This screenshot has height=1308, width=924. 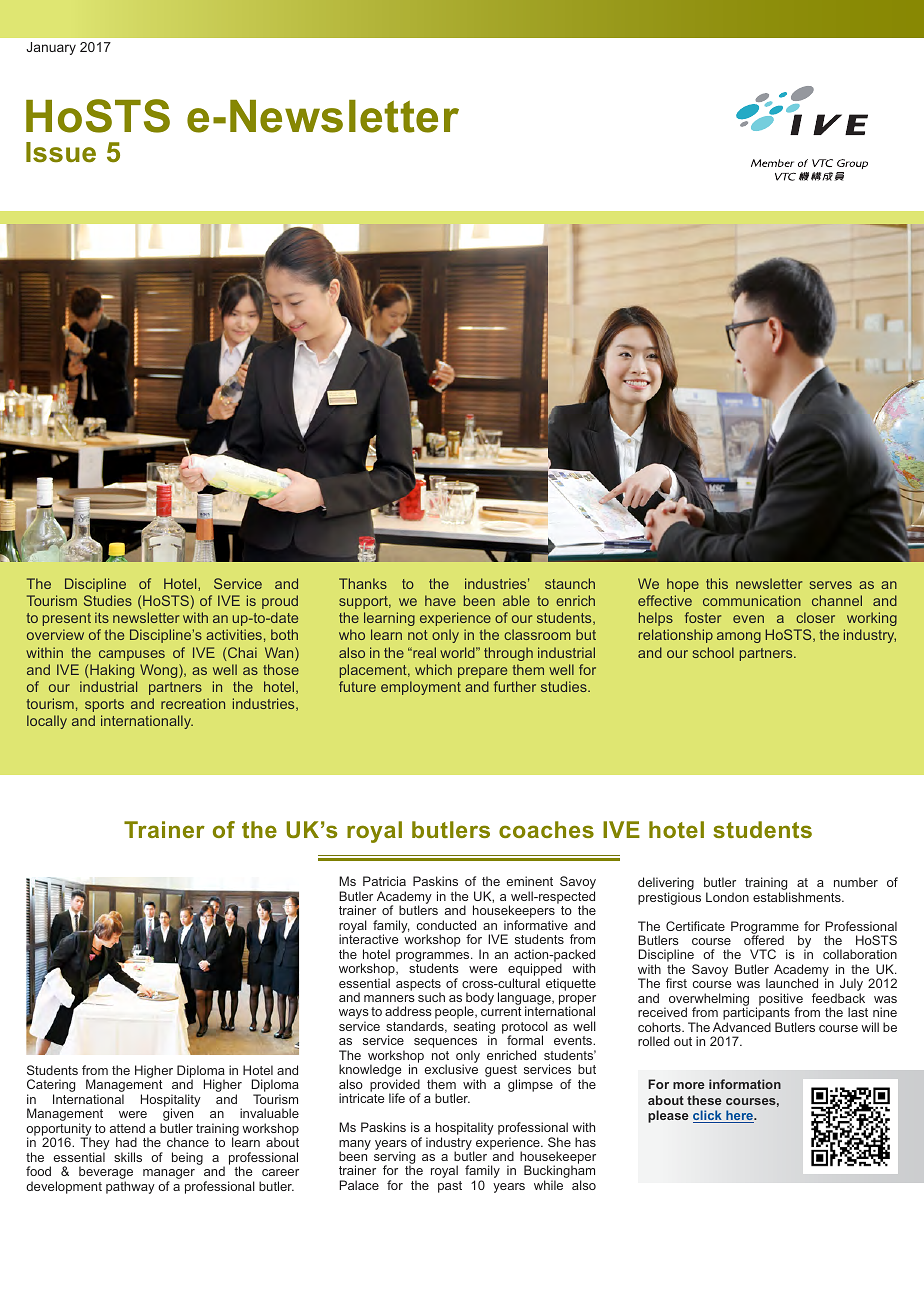 What do you see at coordinates (739, 1116) in the screenshot?
I see `here` at bounding box center [739, 1116].
